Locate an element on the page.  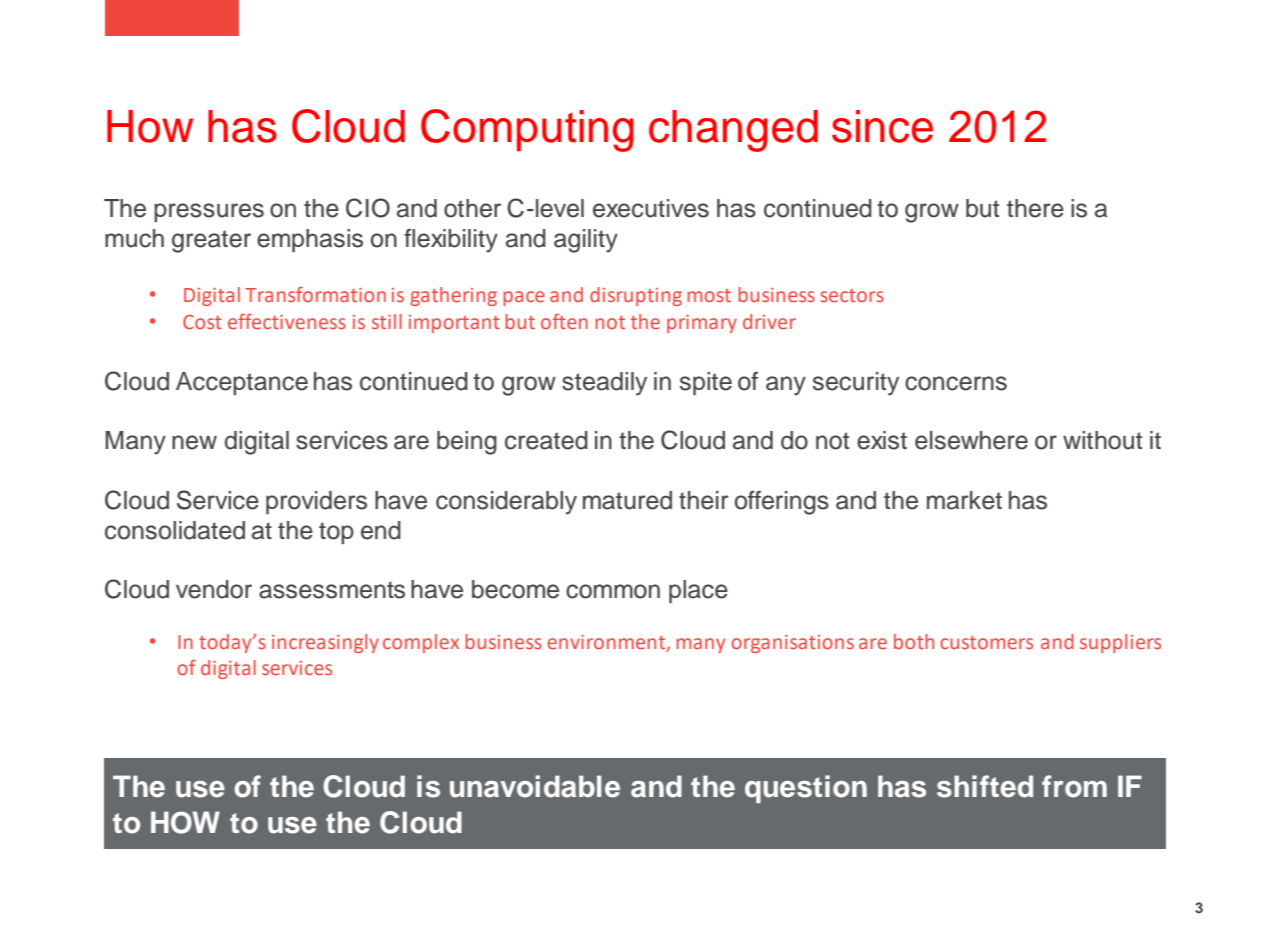
steadily is located at coordinates (604, 384).
